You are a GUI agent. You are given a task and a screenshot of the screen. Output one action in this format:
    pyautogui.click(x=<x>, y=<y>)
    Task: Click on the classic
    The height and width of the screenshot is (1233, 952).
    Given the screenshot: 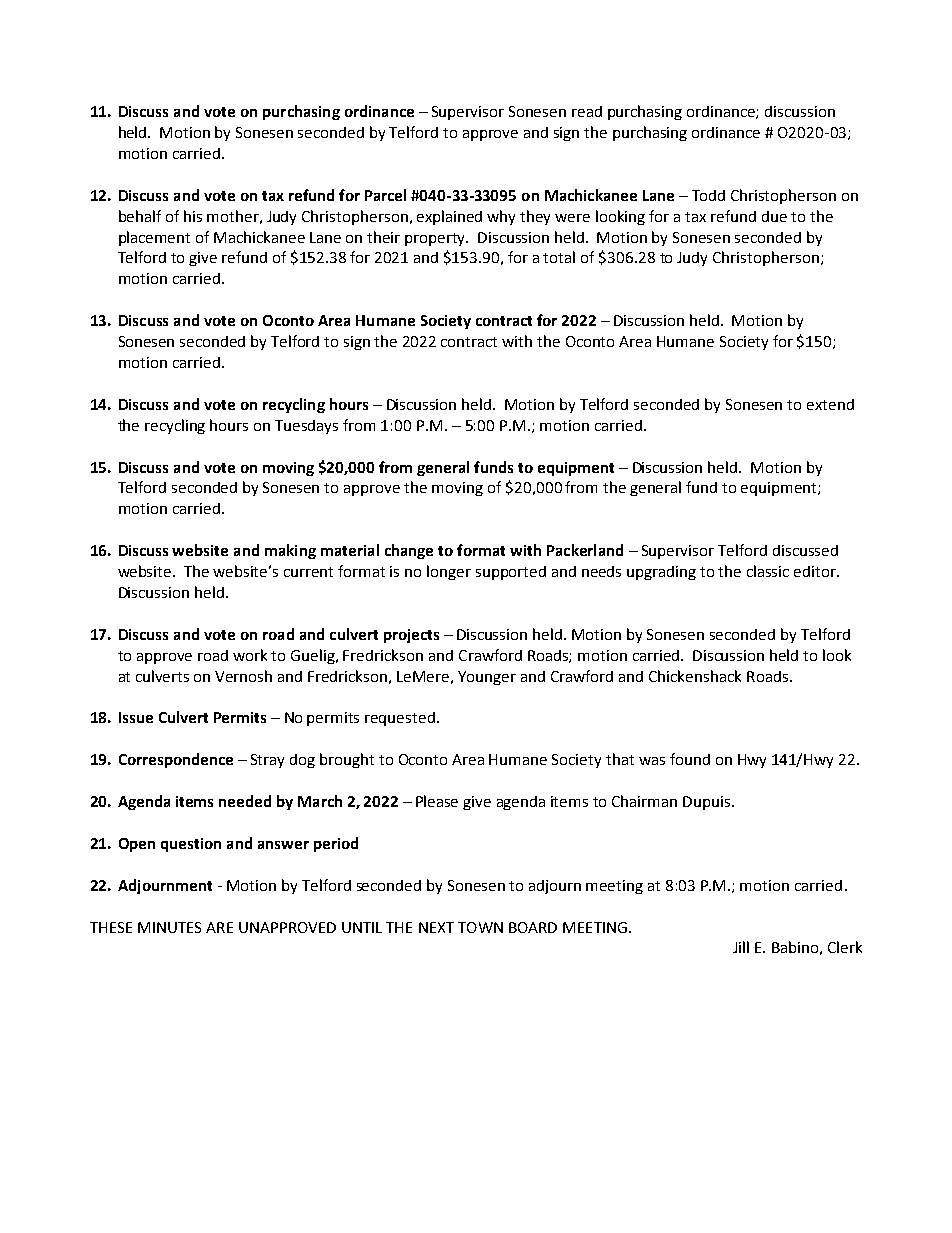 What is the action you would take?
    pyautogui.click(x=768, y=571)
